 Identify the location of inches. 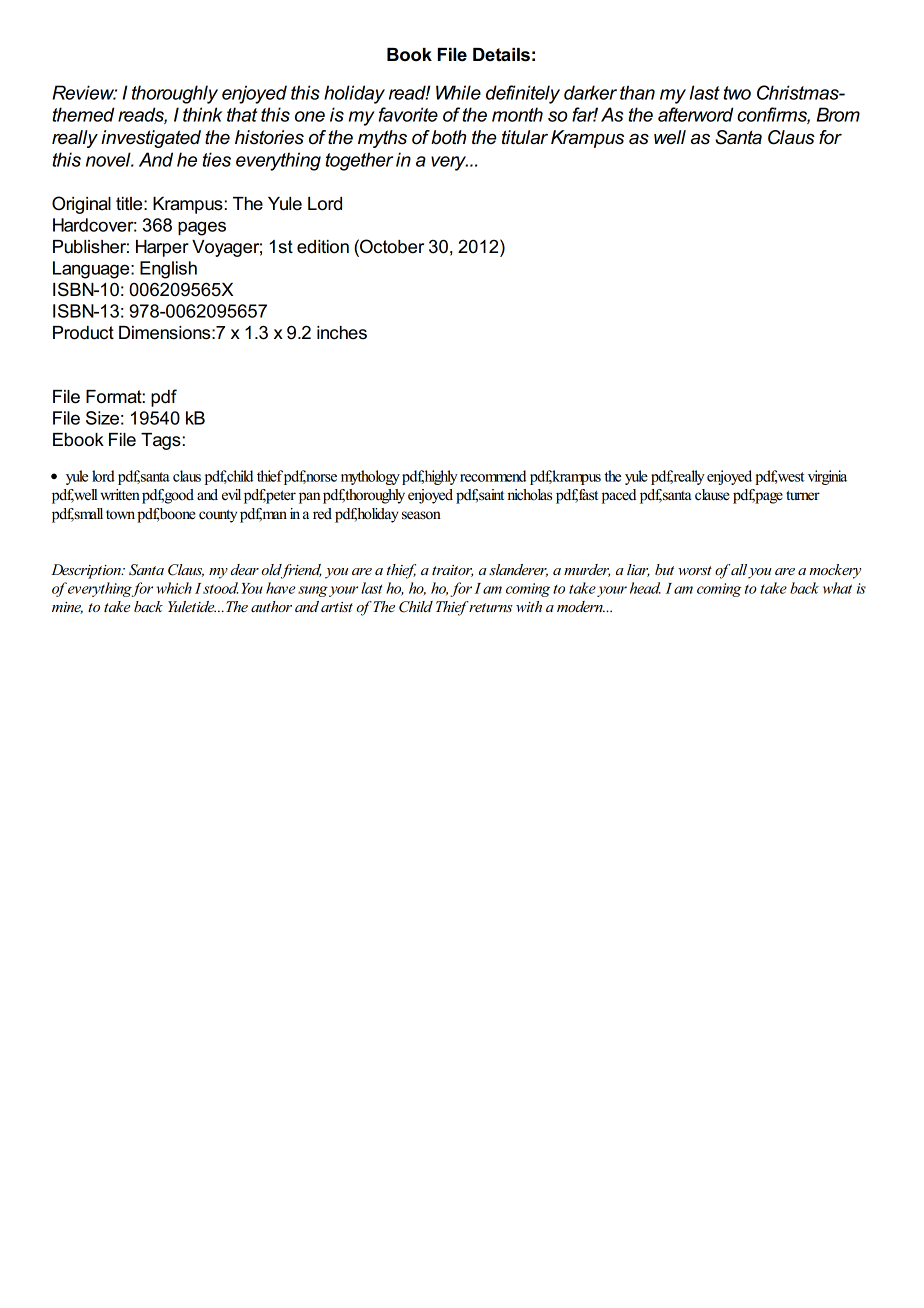
(342, 333).
